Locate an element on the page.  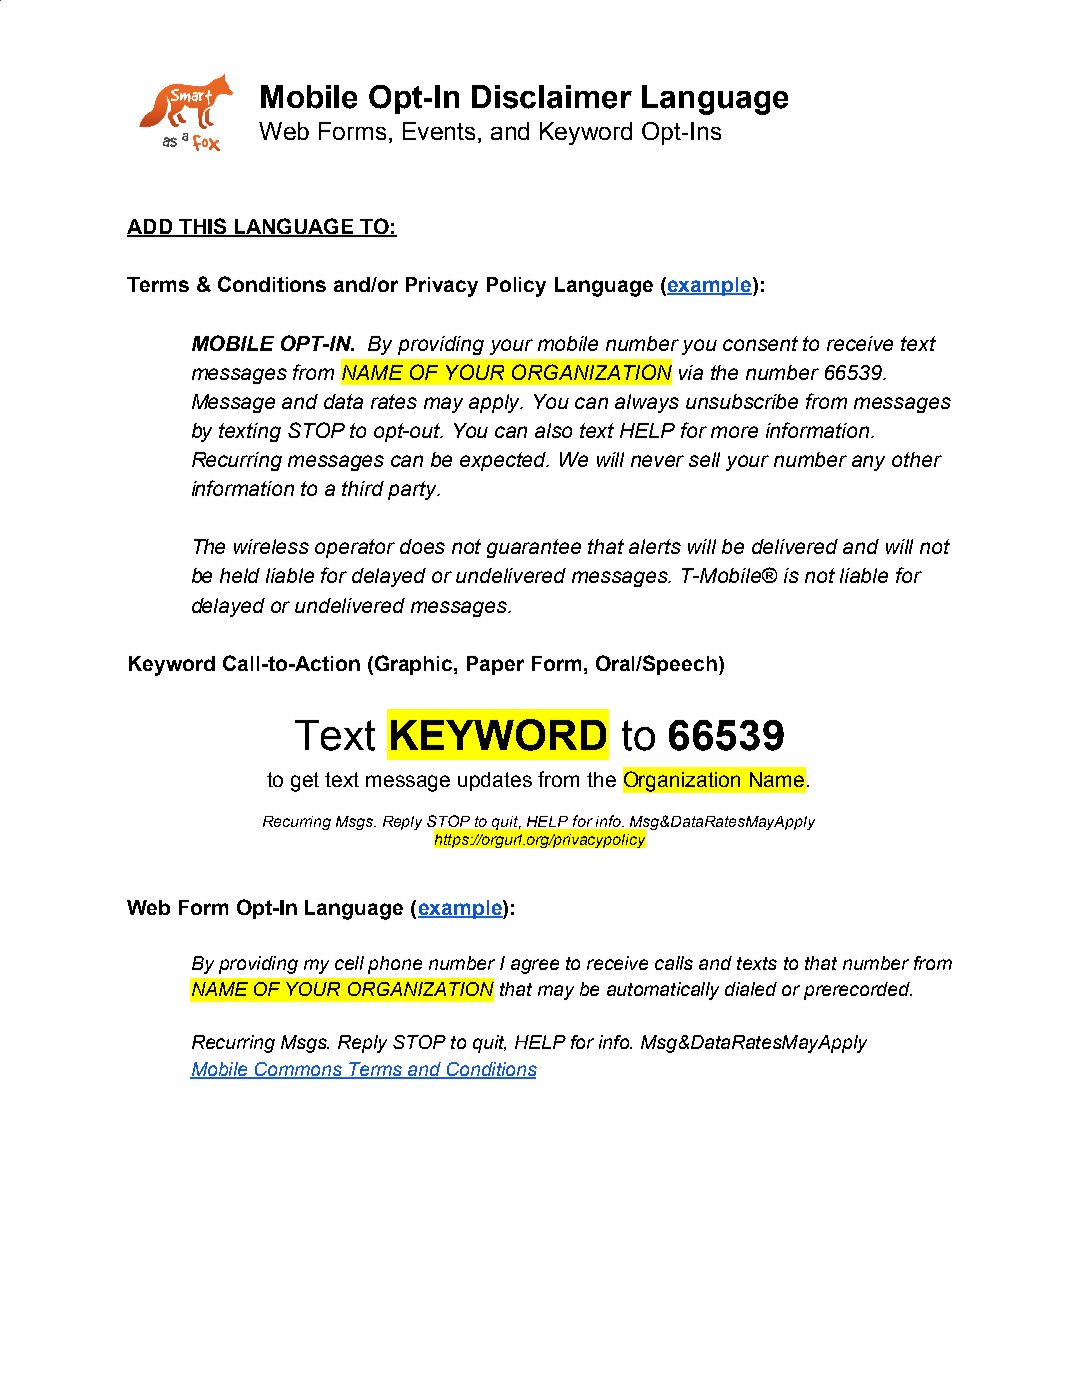
alerts is located at coordinates (655, 546).
